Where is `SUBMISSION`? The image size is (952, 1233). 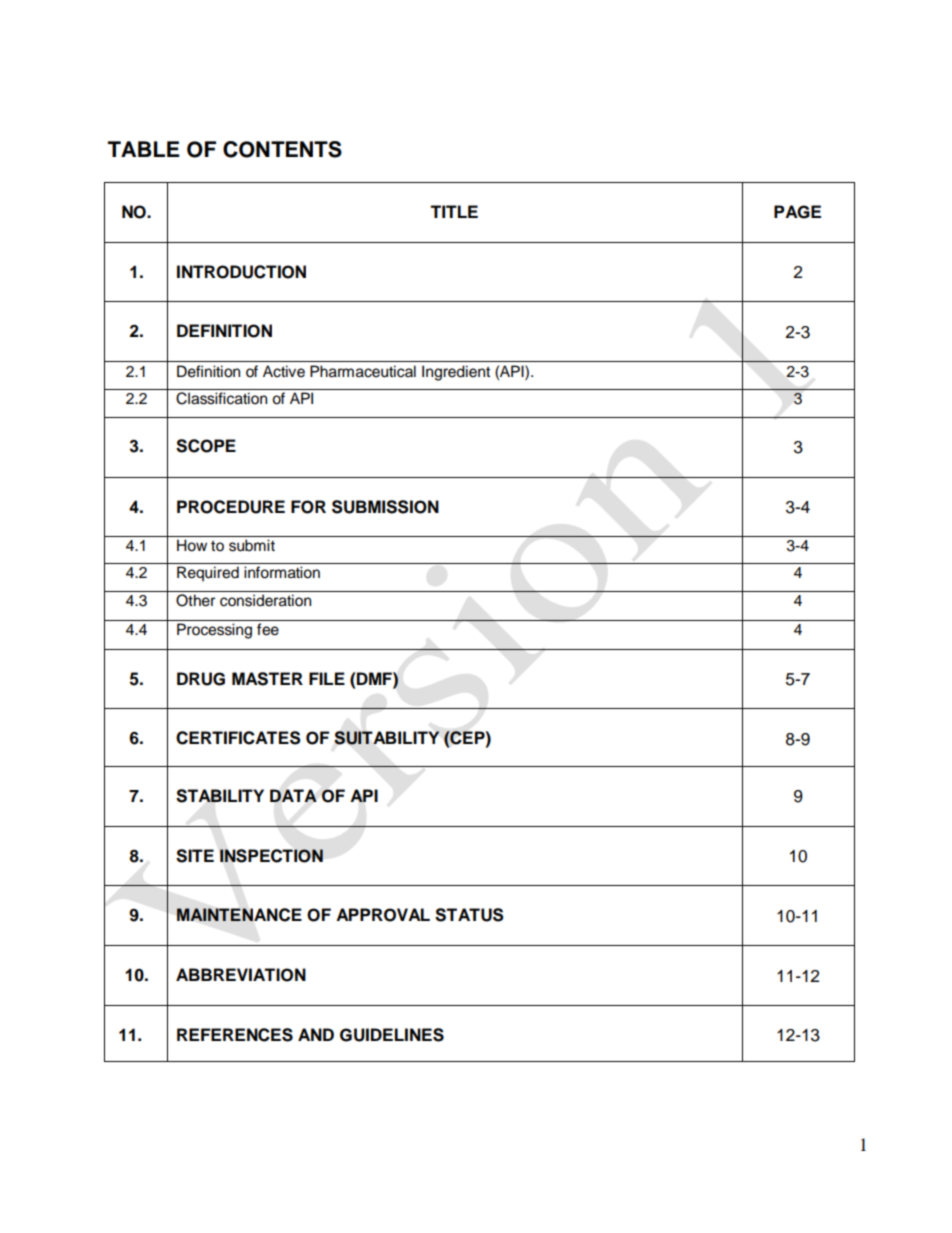 SUBMISSION is located at coordinates (385, 507).
